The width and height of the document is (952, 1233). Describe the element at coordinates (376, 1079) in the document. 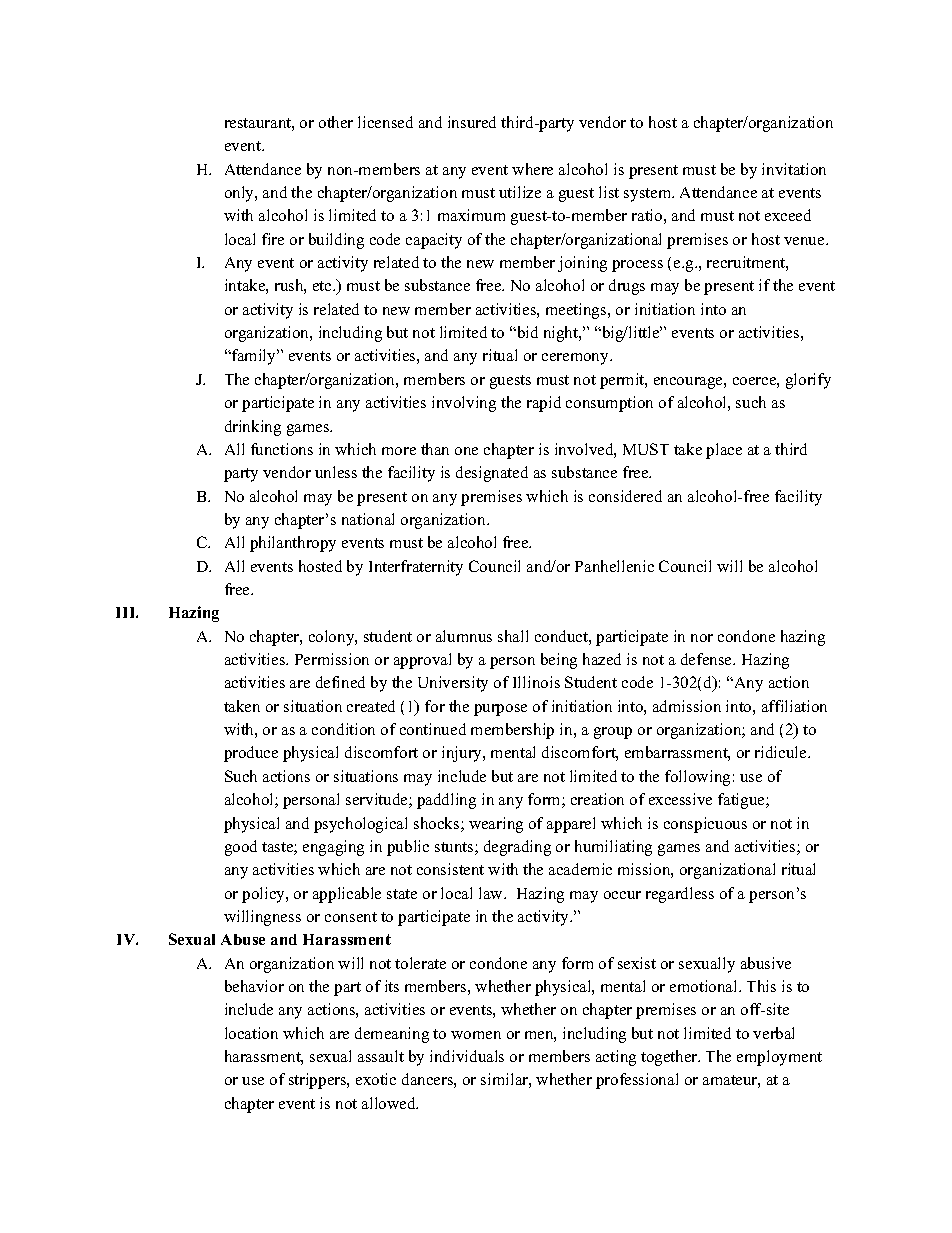

I see `exotic` at that location.
